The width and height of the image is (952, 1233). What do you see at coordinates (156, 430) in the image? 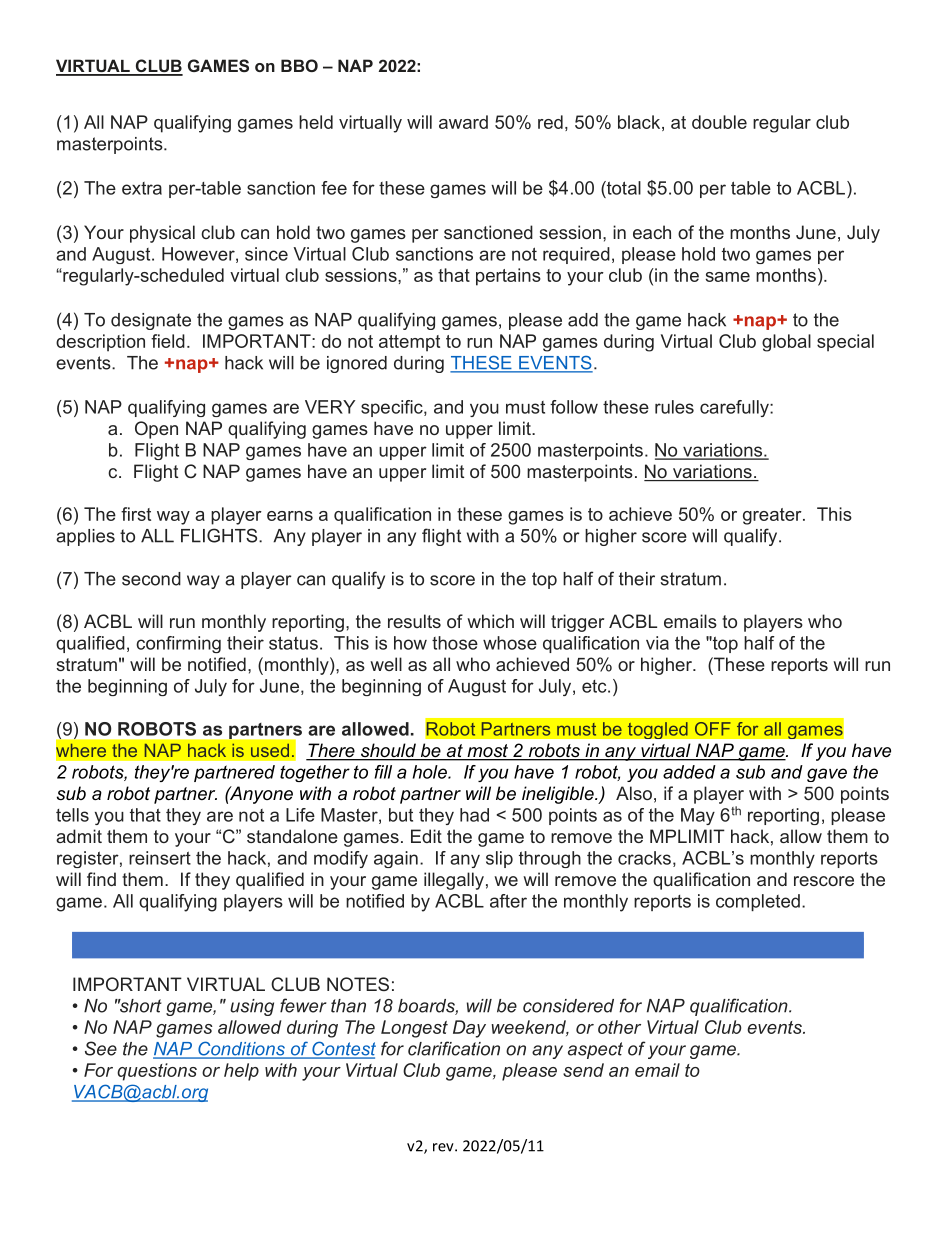
I see `Open` at bounding box center [156, 430].
